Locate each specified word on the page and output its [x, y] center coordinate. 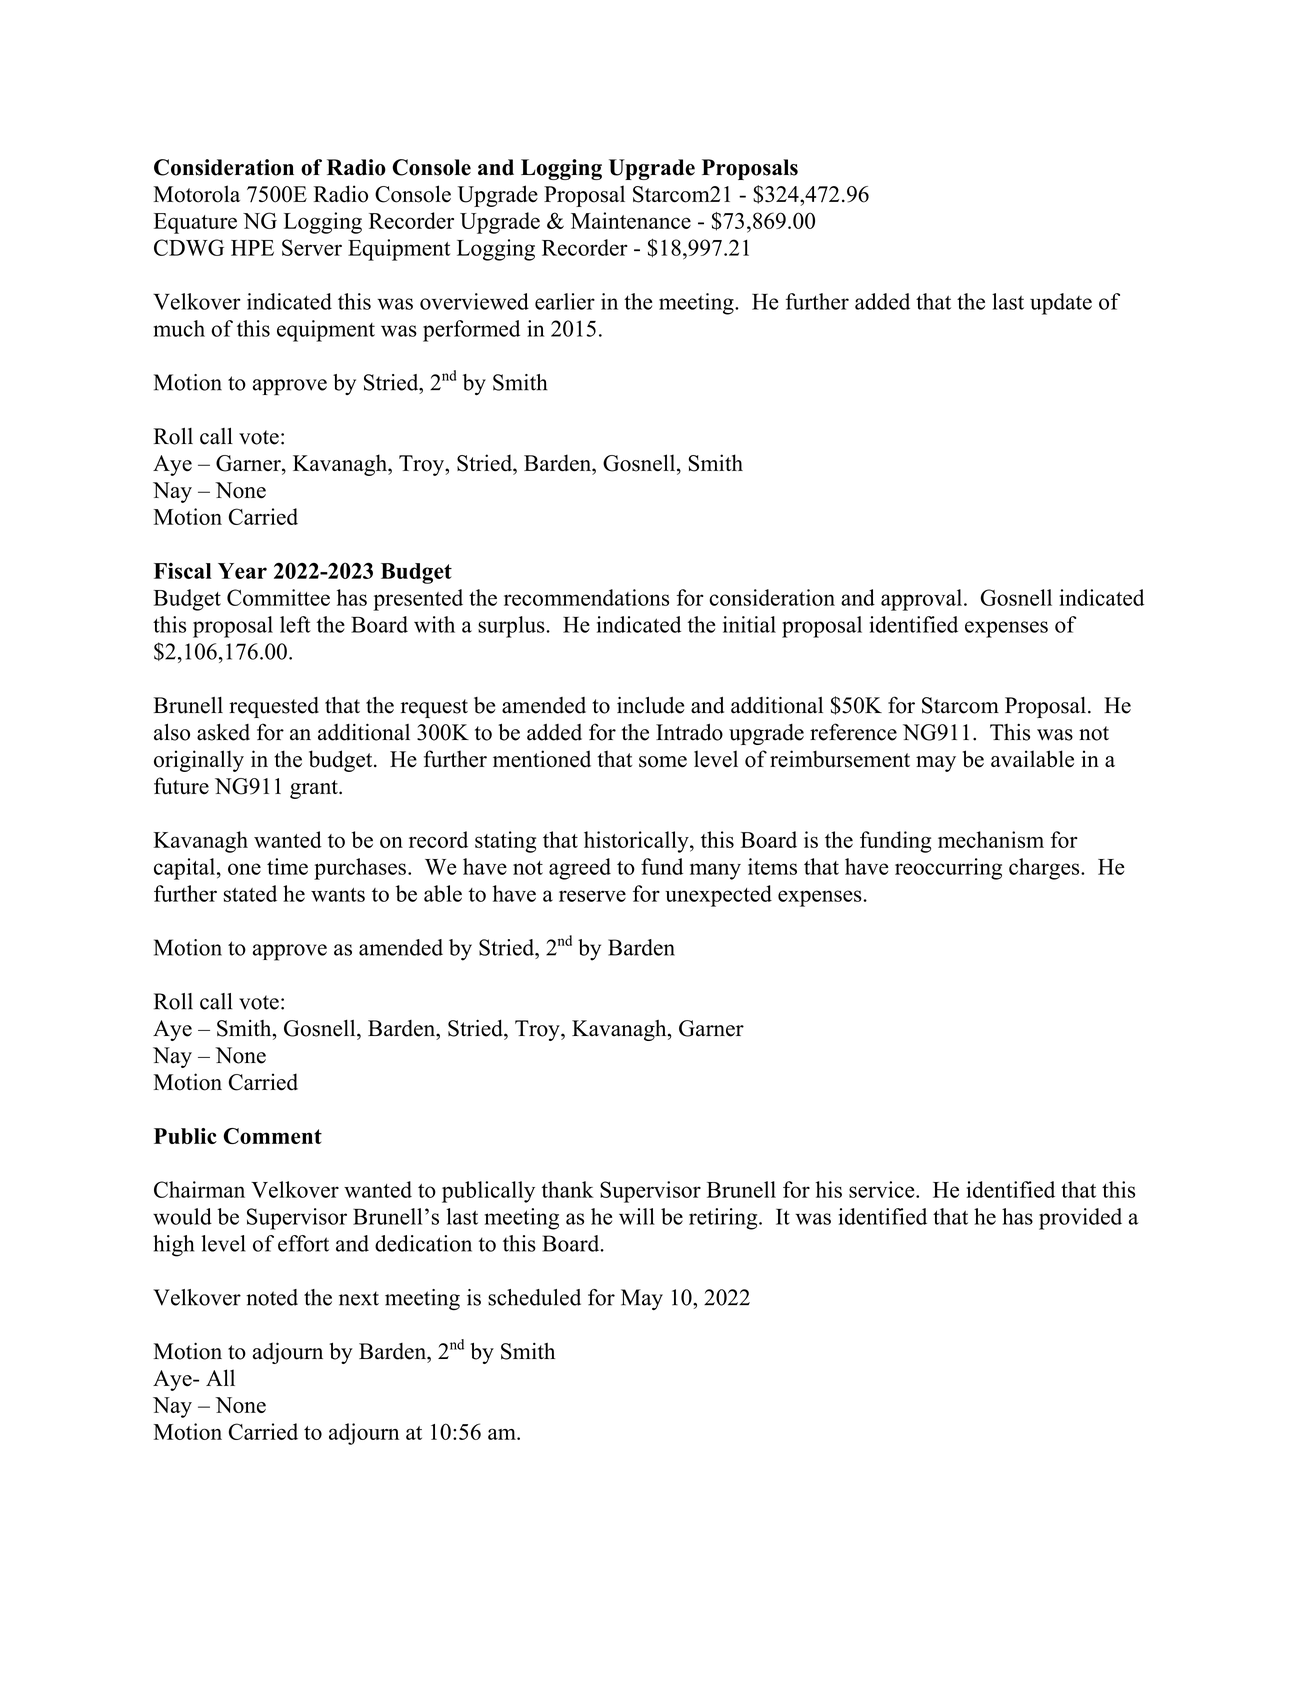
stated [250, 893]
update [1061, 304]
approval [921, 600]
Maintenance [631, 220]
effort [303, 1243]
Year [242, 571]
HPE [252, 248]
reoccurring [948, 869]
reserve [592, 896]
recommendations [586, 597]
